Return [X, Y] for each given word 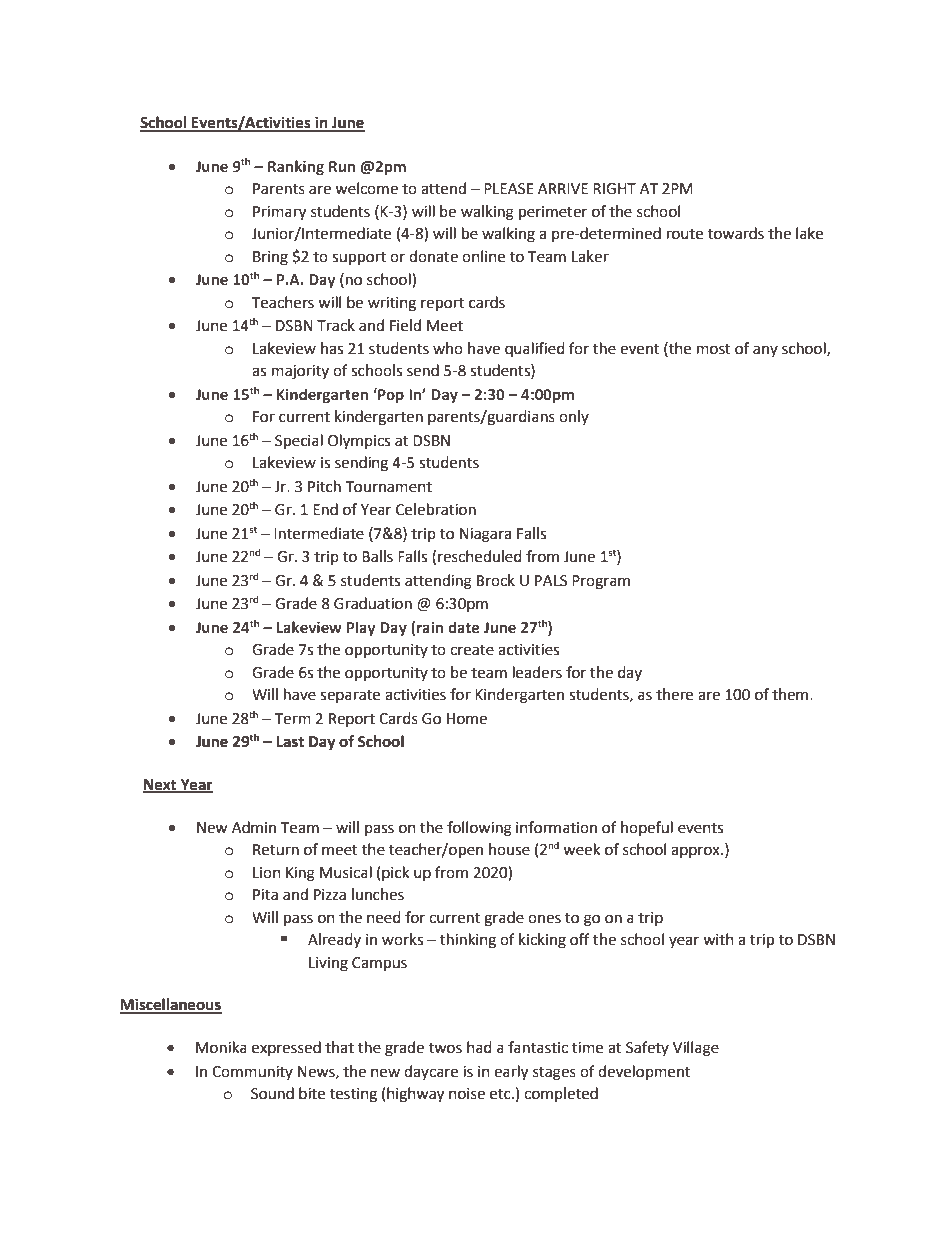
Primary [279, 213]
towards [736, 233]
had [479, 1047]
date [464, 627]
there [674, 694]
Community [252, 1073]
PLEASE [509, 189]
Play [361, 628]
